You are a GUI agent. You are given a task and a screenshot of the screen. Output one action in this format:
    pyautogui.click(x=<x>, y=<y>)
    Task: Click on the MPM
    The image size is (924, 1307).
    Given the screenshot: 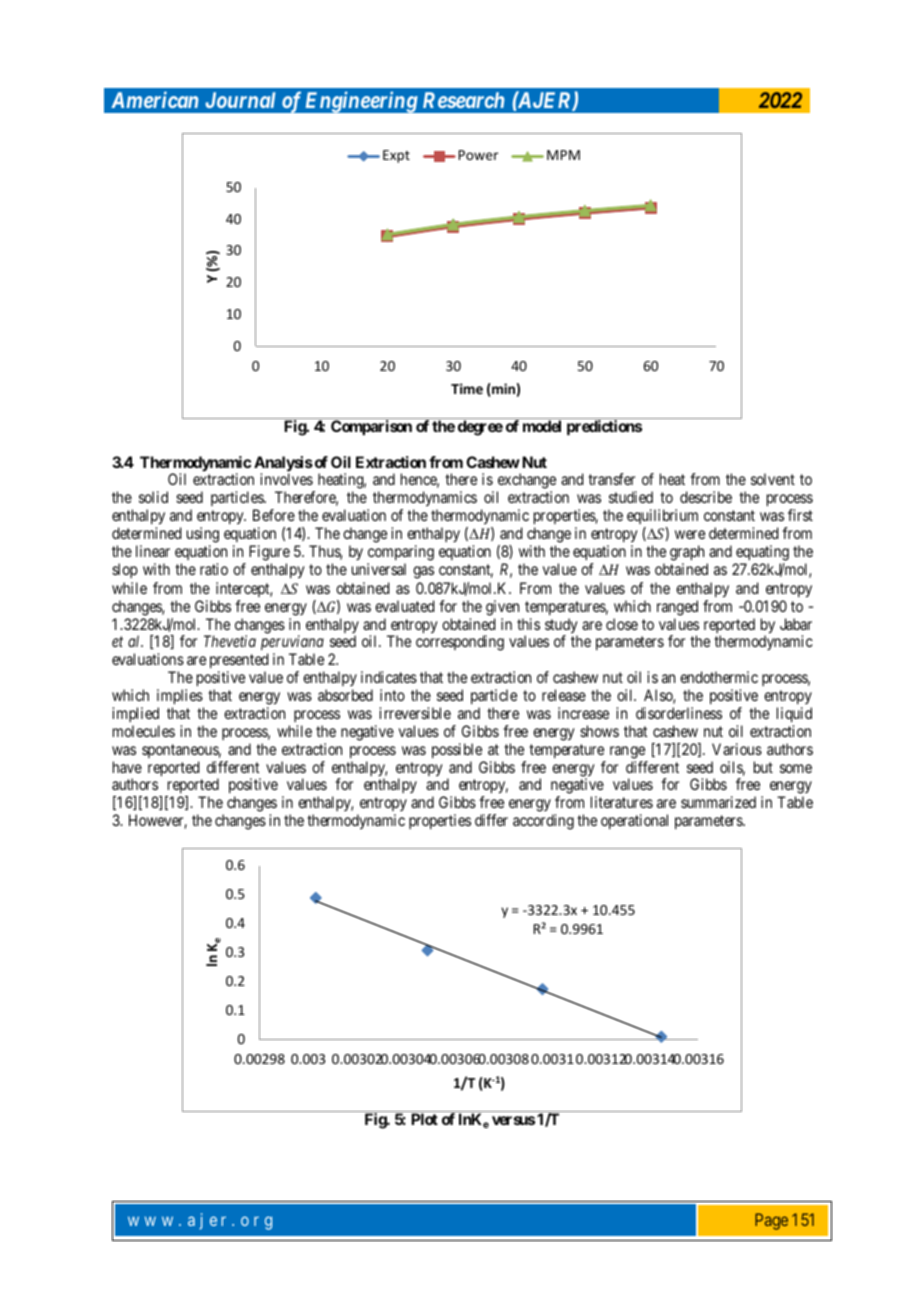 What is the action you would take?
    pyautogui.click(x=563, y=155)
